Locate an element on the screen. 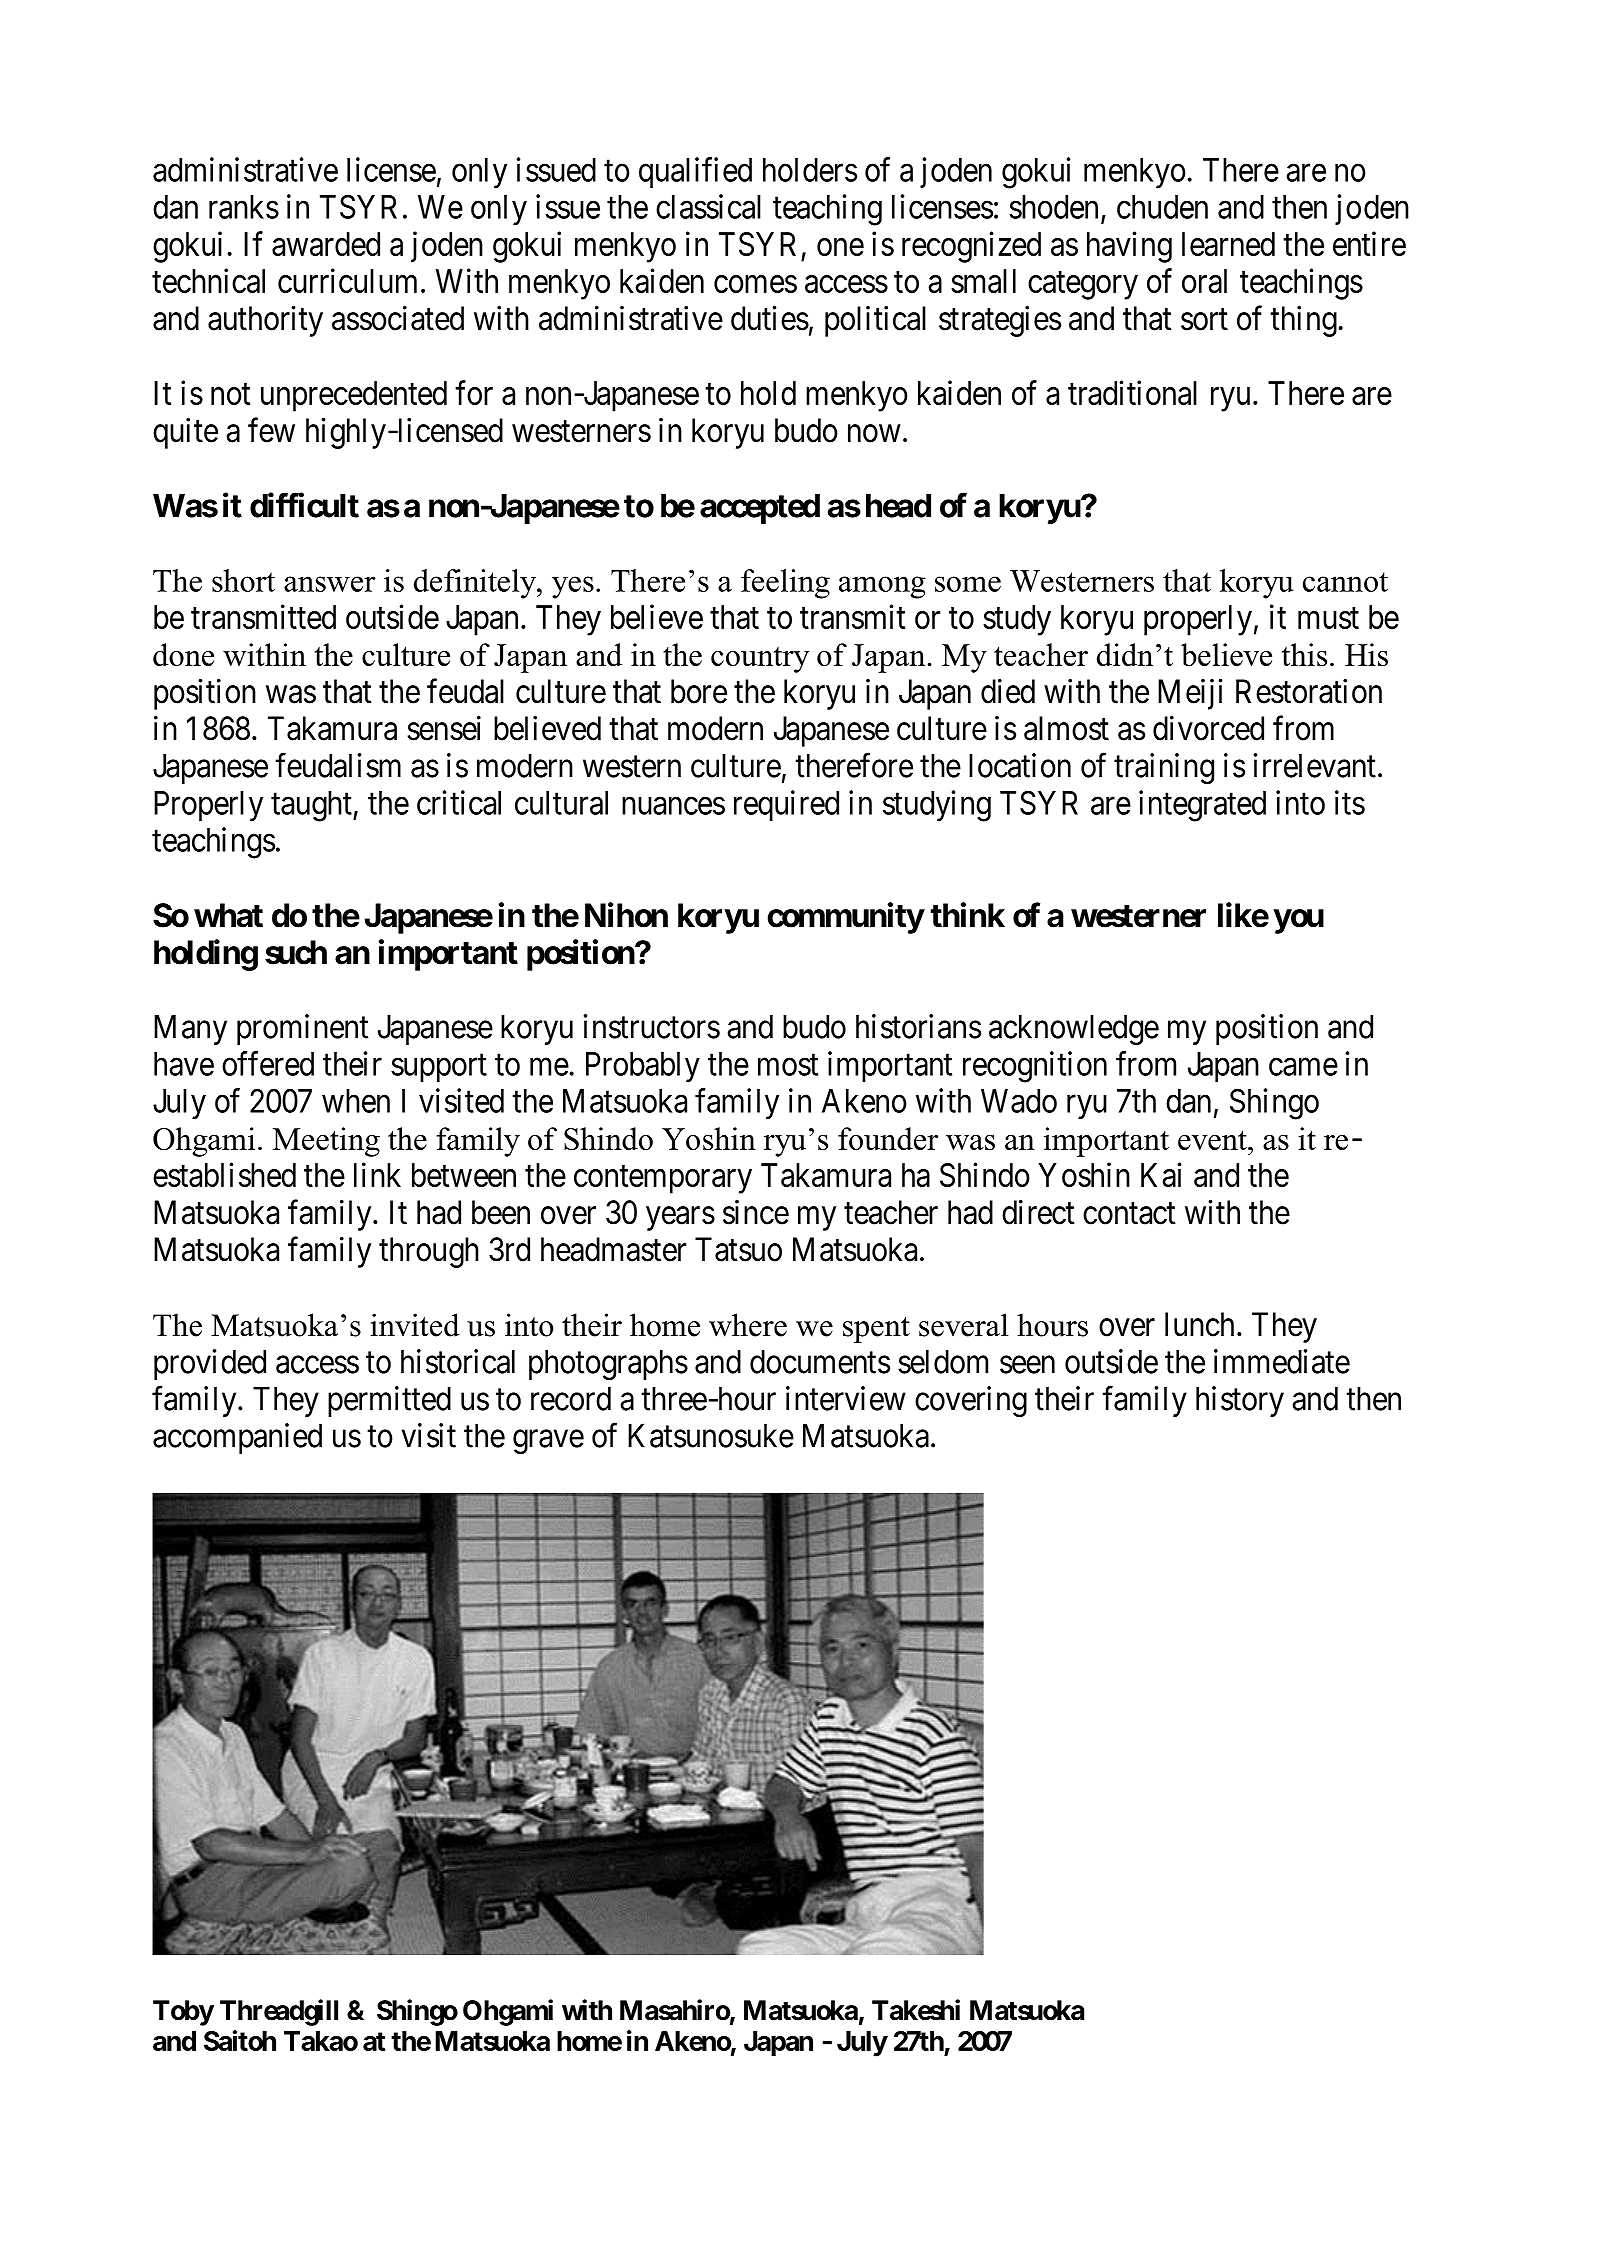 The width and height of the screenshot is (1602, 2265). Katsunosuke is located at coordinates (711, 1435).
